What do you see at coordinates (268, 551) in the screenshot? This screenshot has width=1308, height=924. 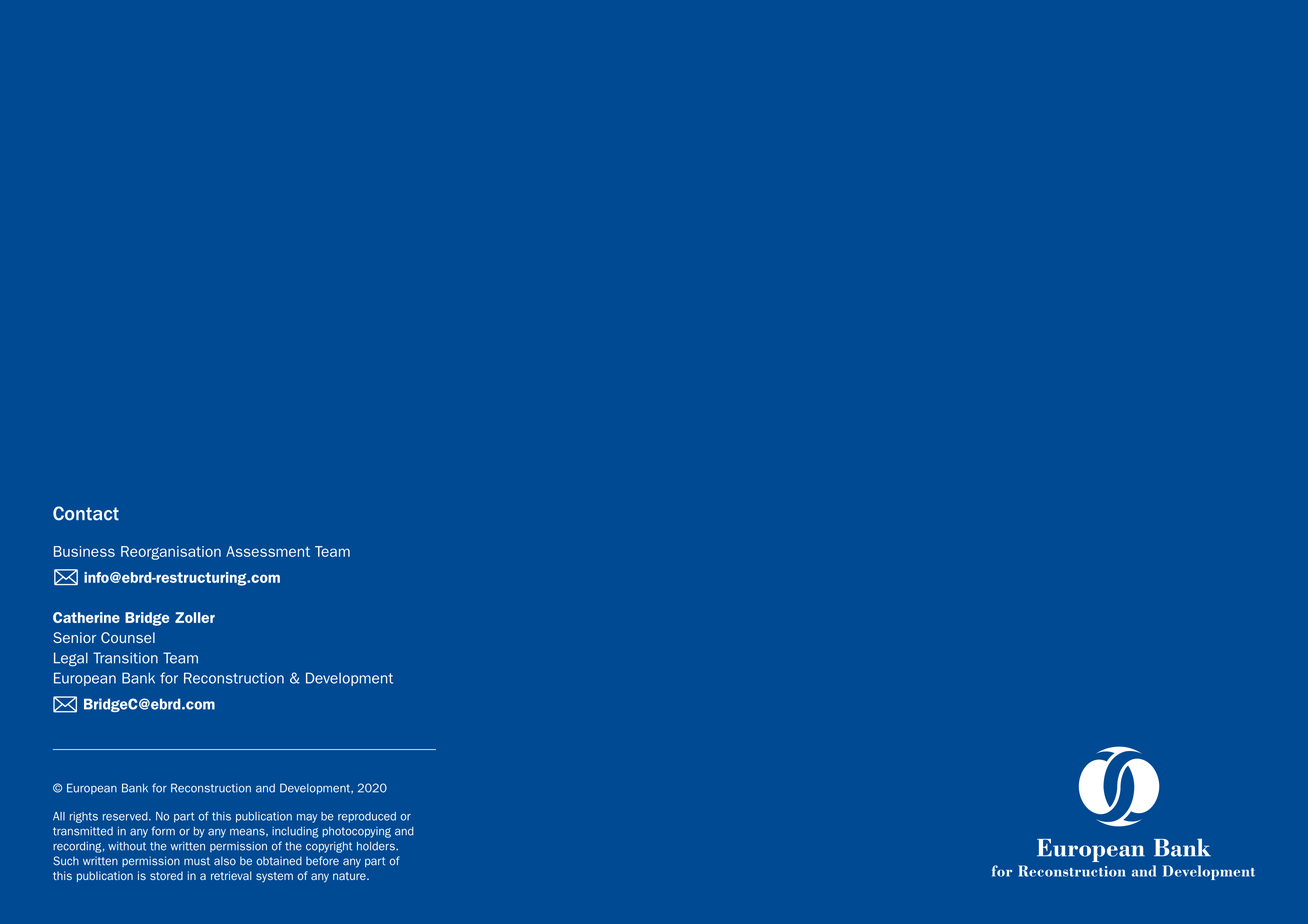 I see `Assessment` at bounding box center [268, 551].
